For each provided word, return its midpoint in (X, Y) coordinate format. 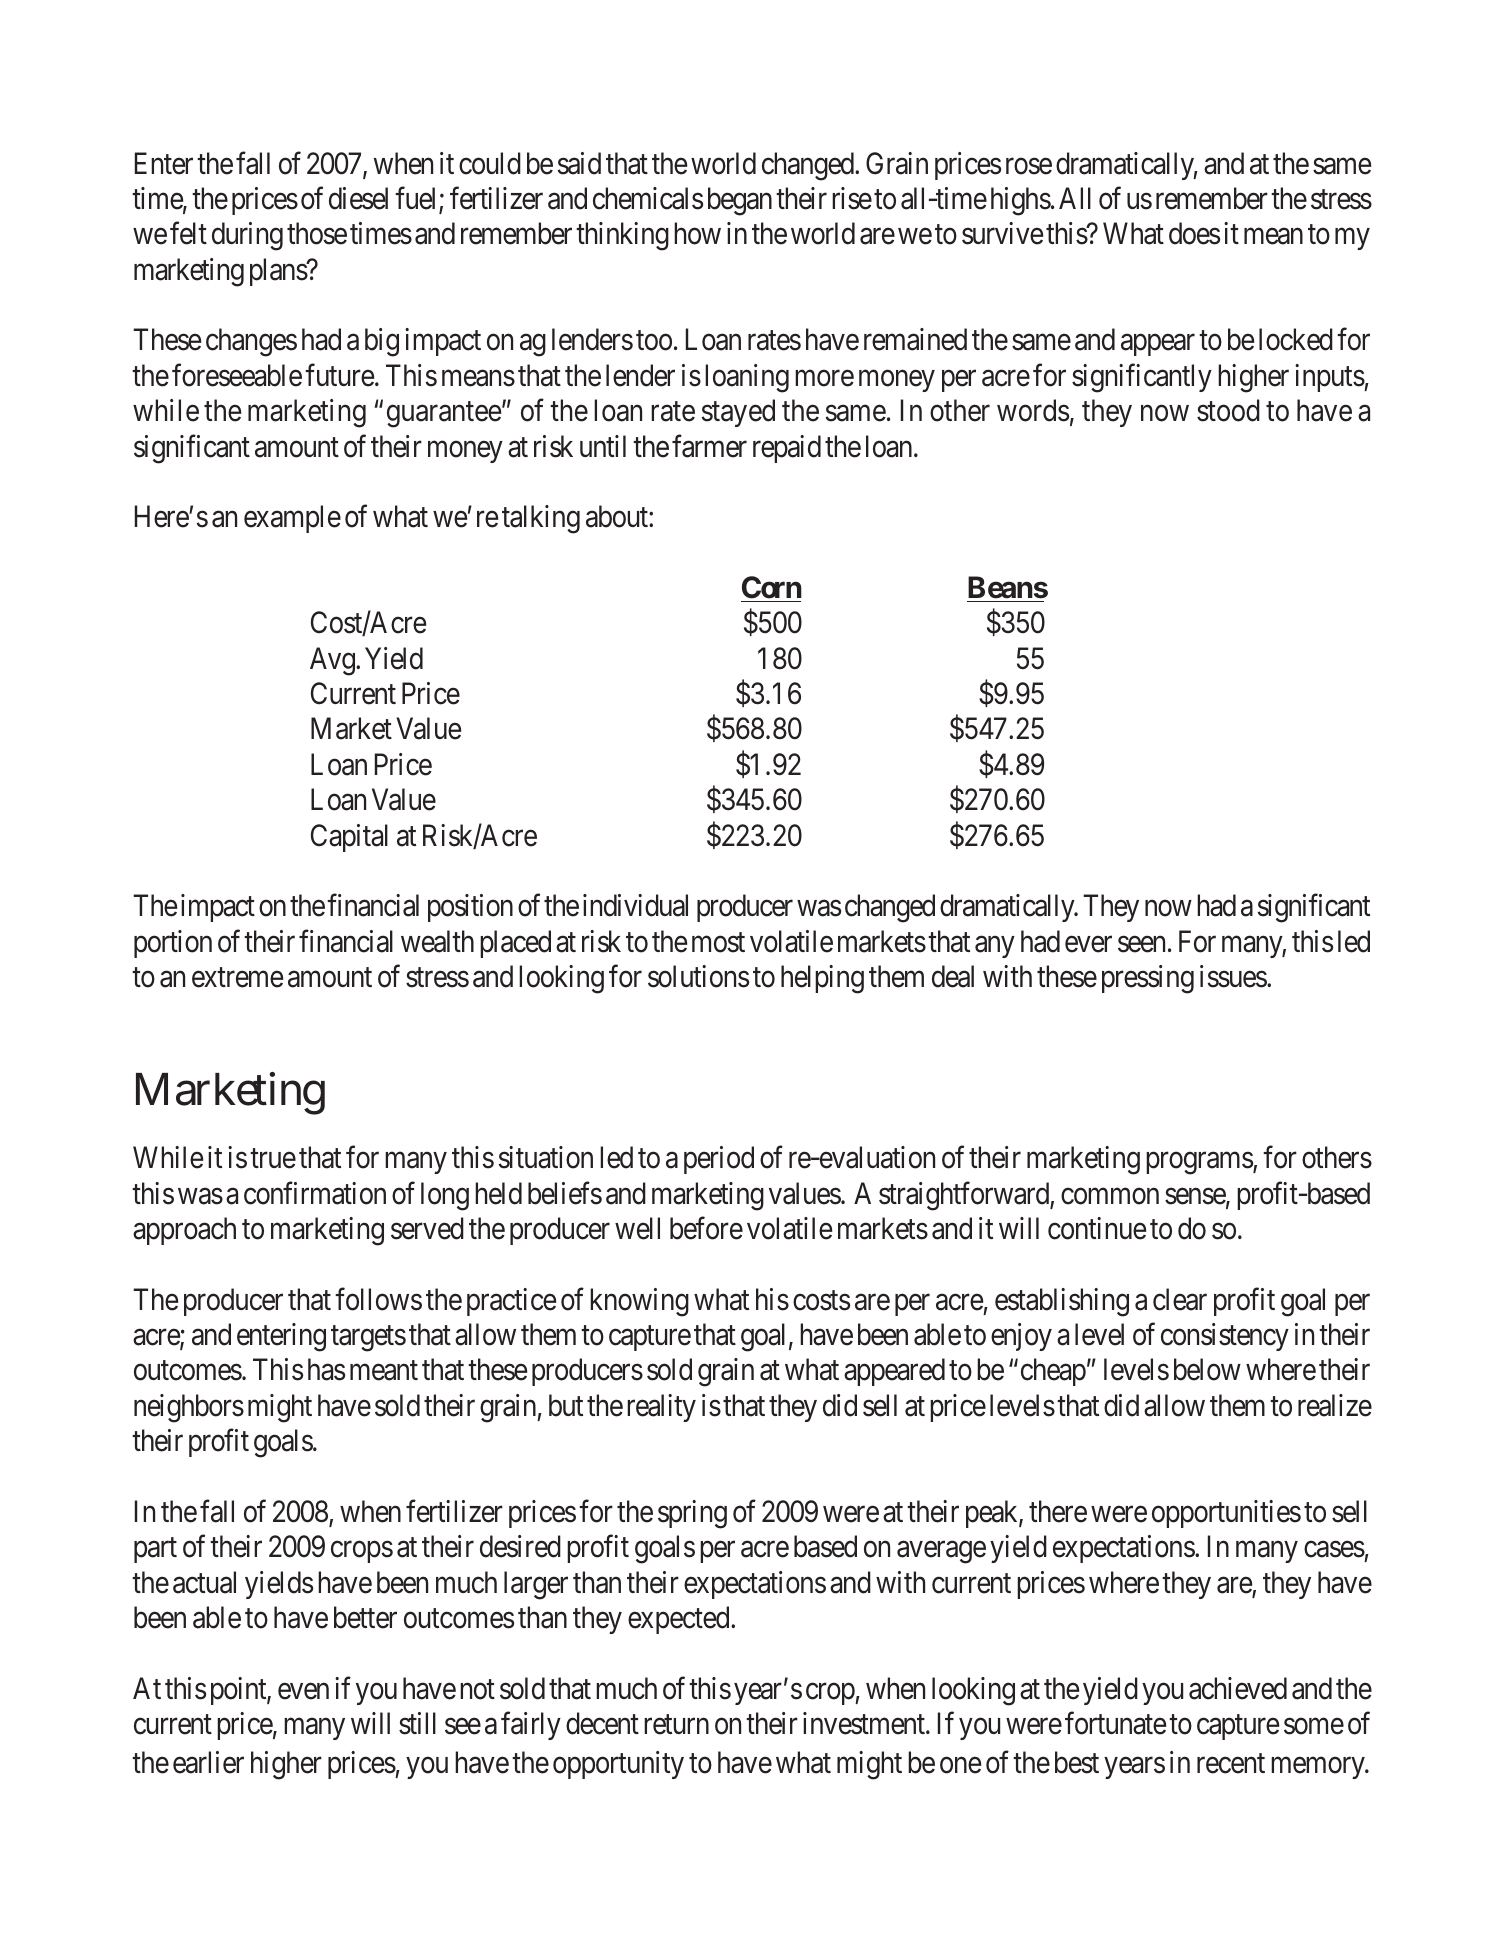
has (326, 1369)
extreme (237, 978)
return (676, 1725)
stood (1228, 410)
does (1194, 233)
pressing (1148, 979)
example (292, 519)
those (317, 233)
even (303, 1691)
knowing (639, 1302)
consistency (1225, 1337)
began (740, 201)
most (718, 943)
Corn (771, 589)
